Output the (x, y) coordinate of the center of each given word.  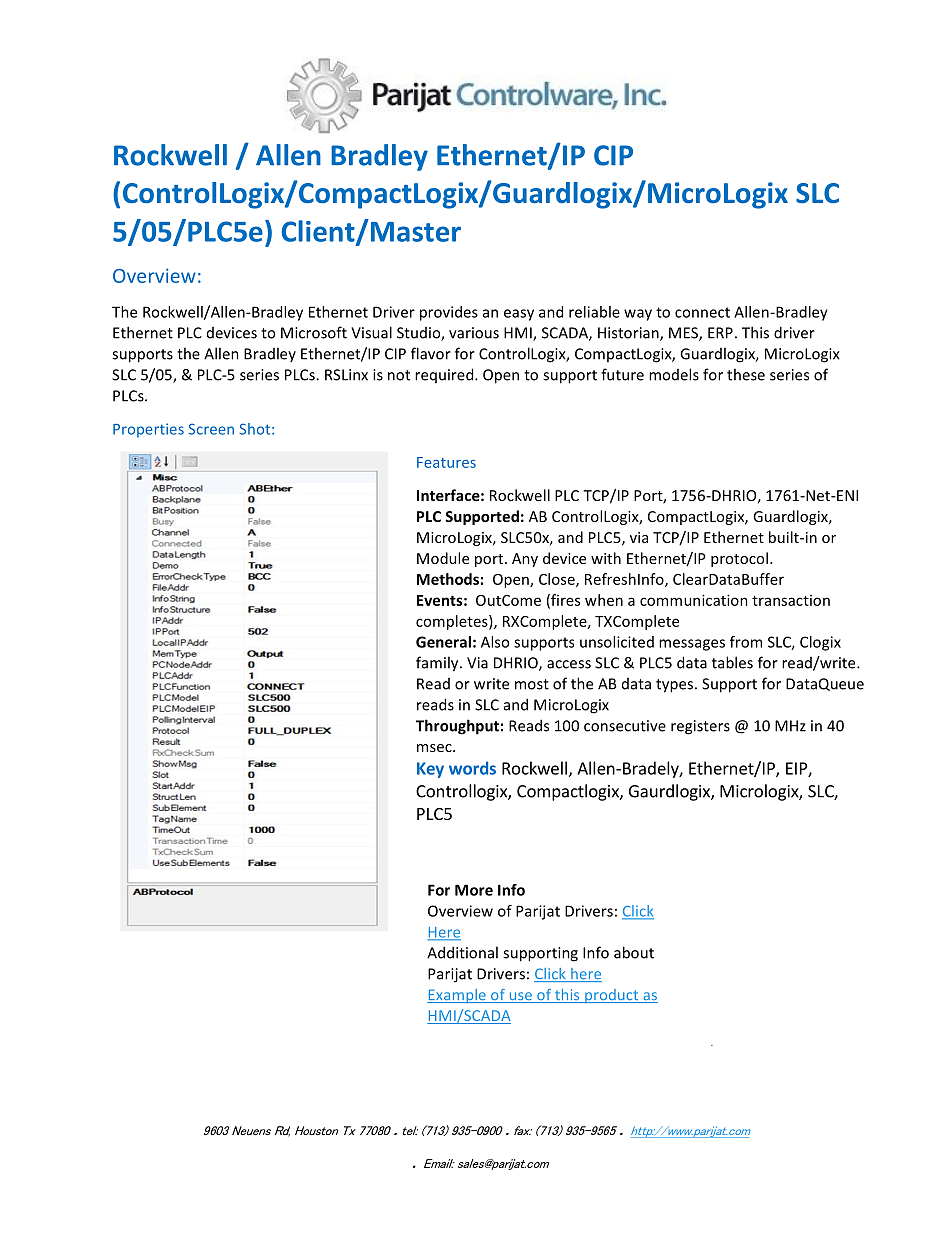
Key (430, 770)
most (532, 684)
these (746, 374)
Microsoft (314, 332)
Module (443, 558)
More (474, 890)
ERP (720, 333)
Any (525, 560)
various (474, 333)
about (634, 952)
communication (694, 600)
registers (700, 727)
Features (446, 462)
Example (457, 996)
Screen (211, 429)
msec (435, 748)
